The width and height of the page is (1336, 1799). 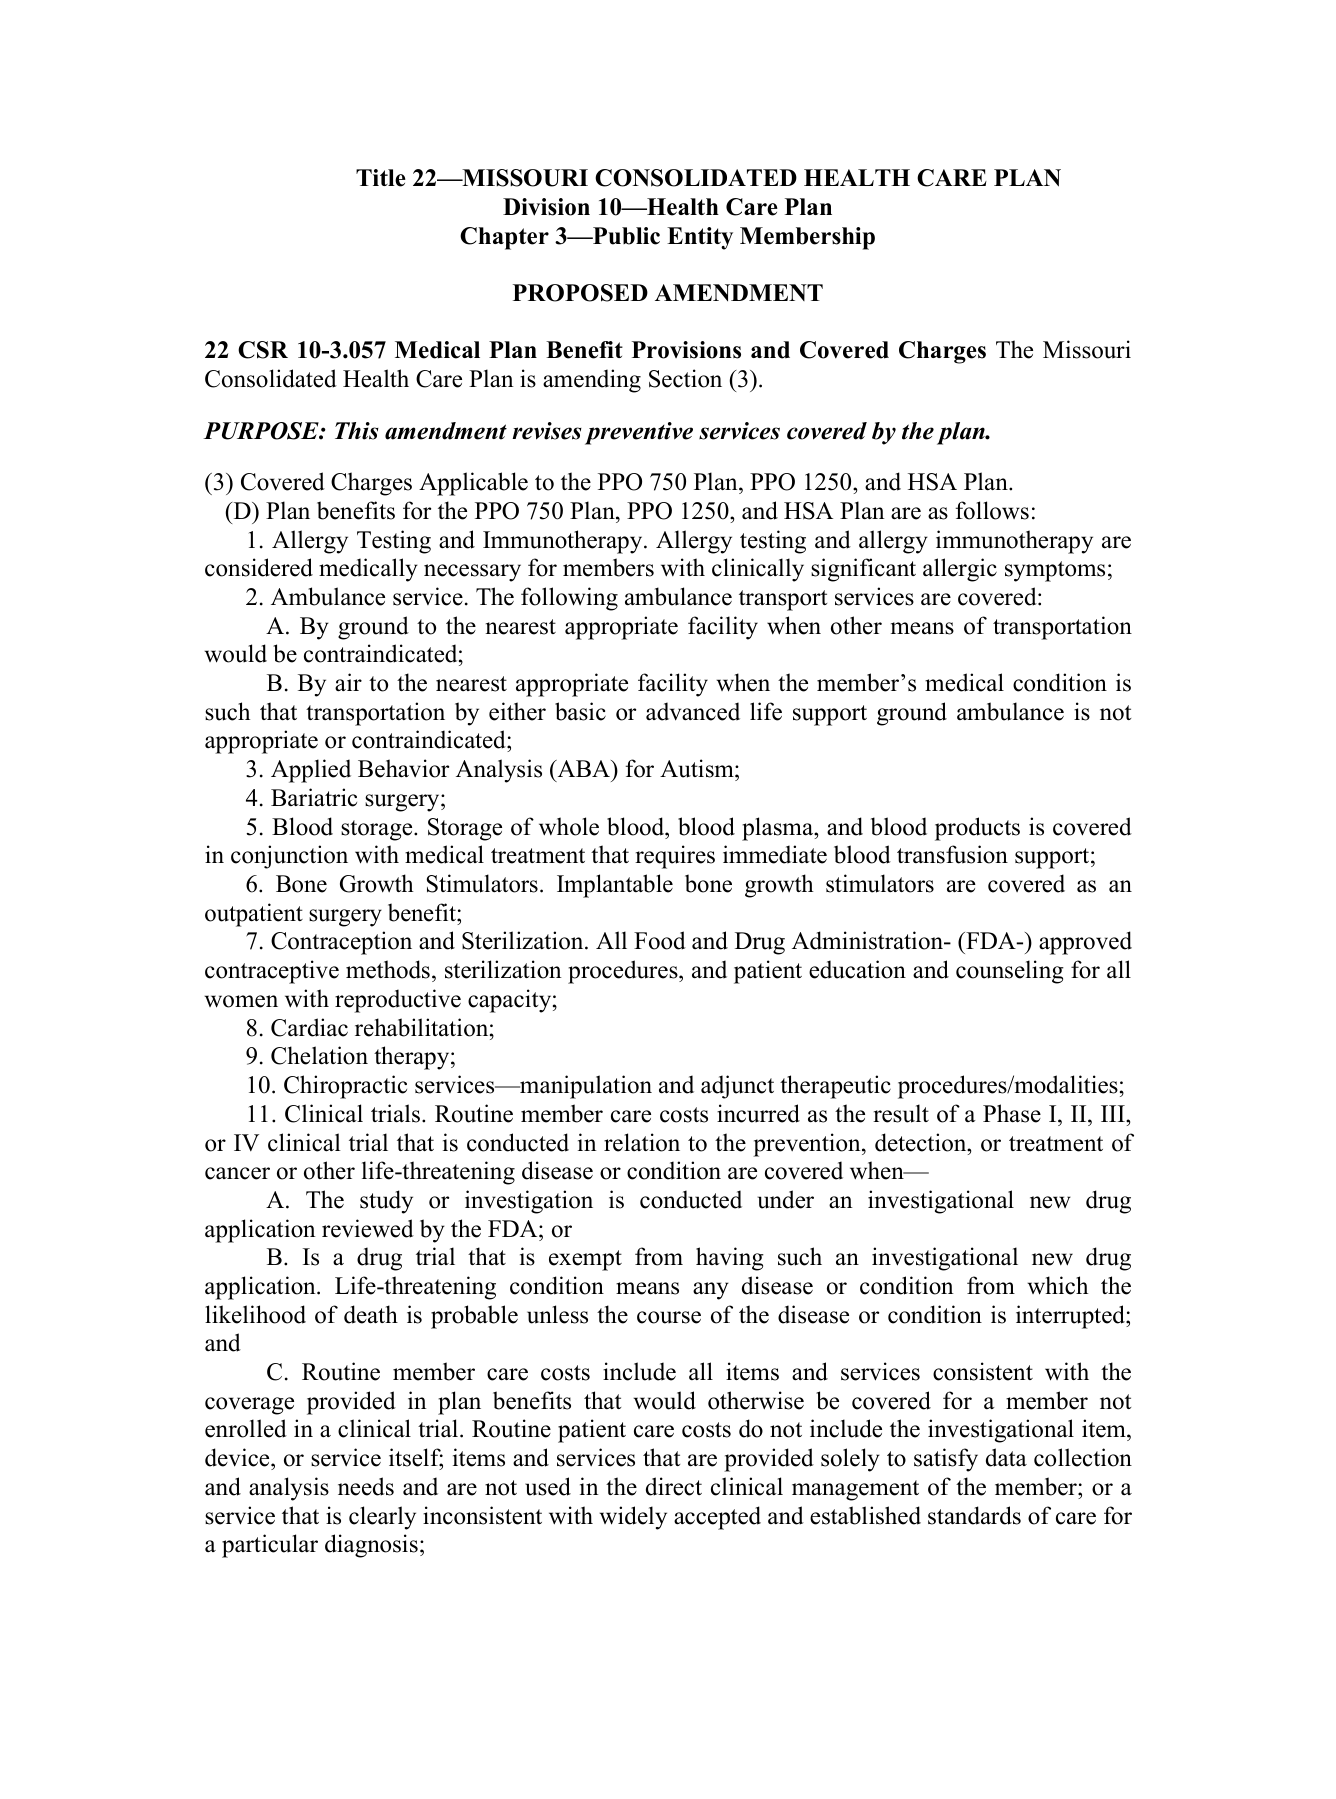 I want to click on Title, so click(x=381, y=178).
